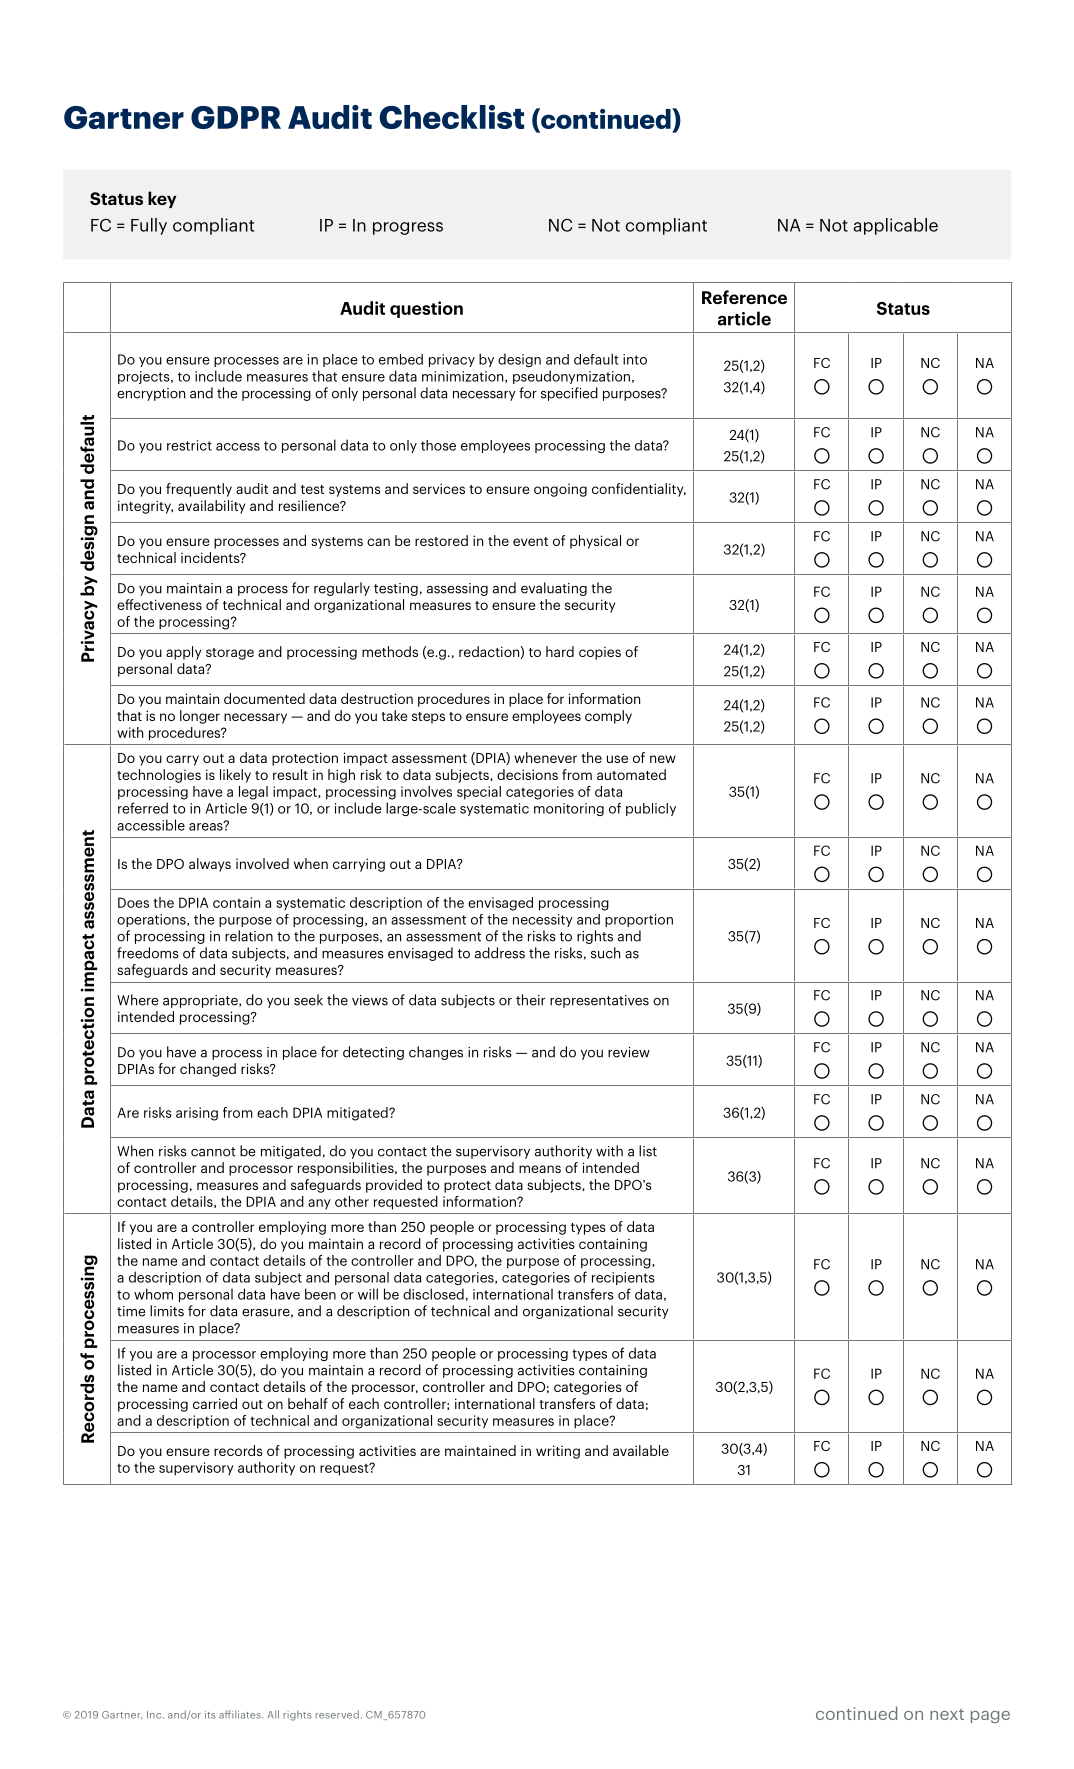  I want to click on review, so click(629, 1052).
